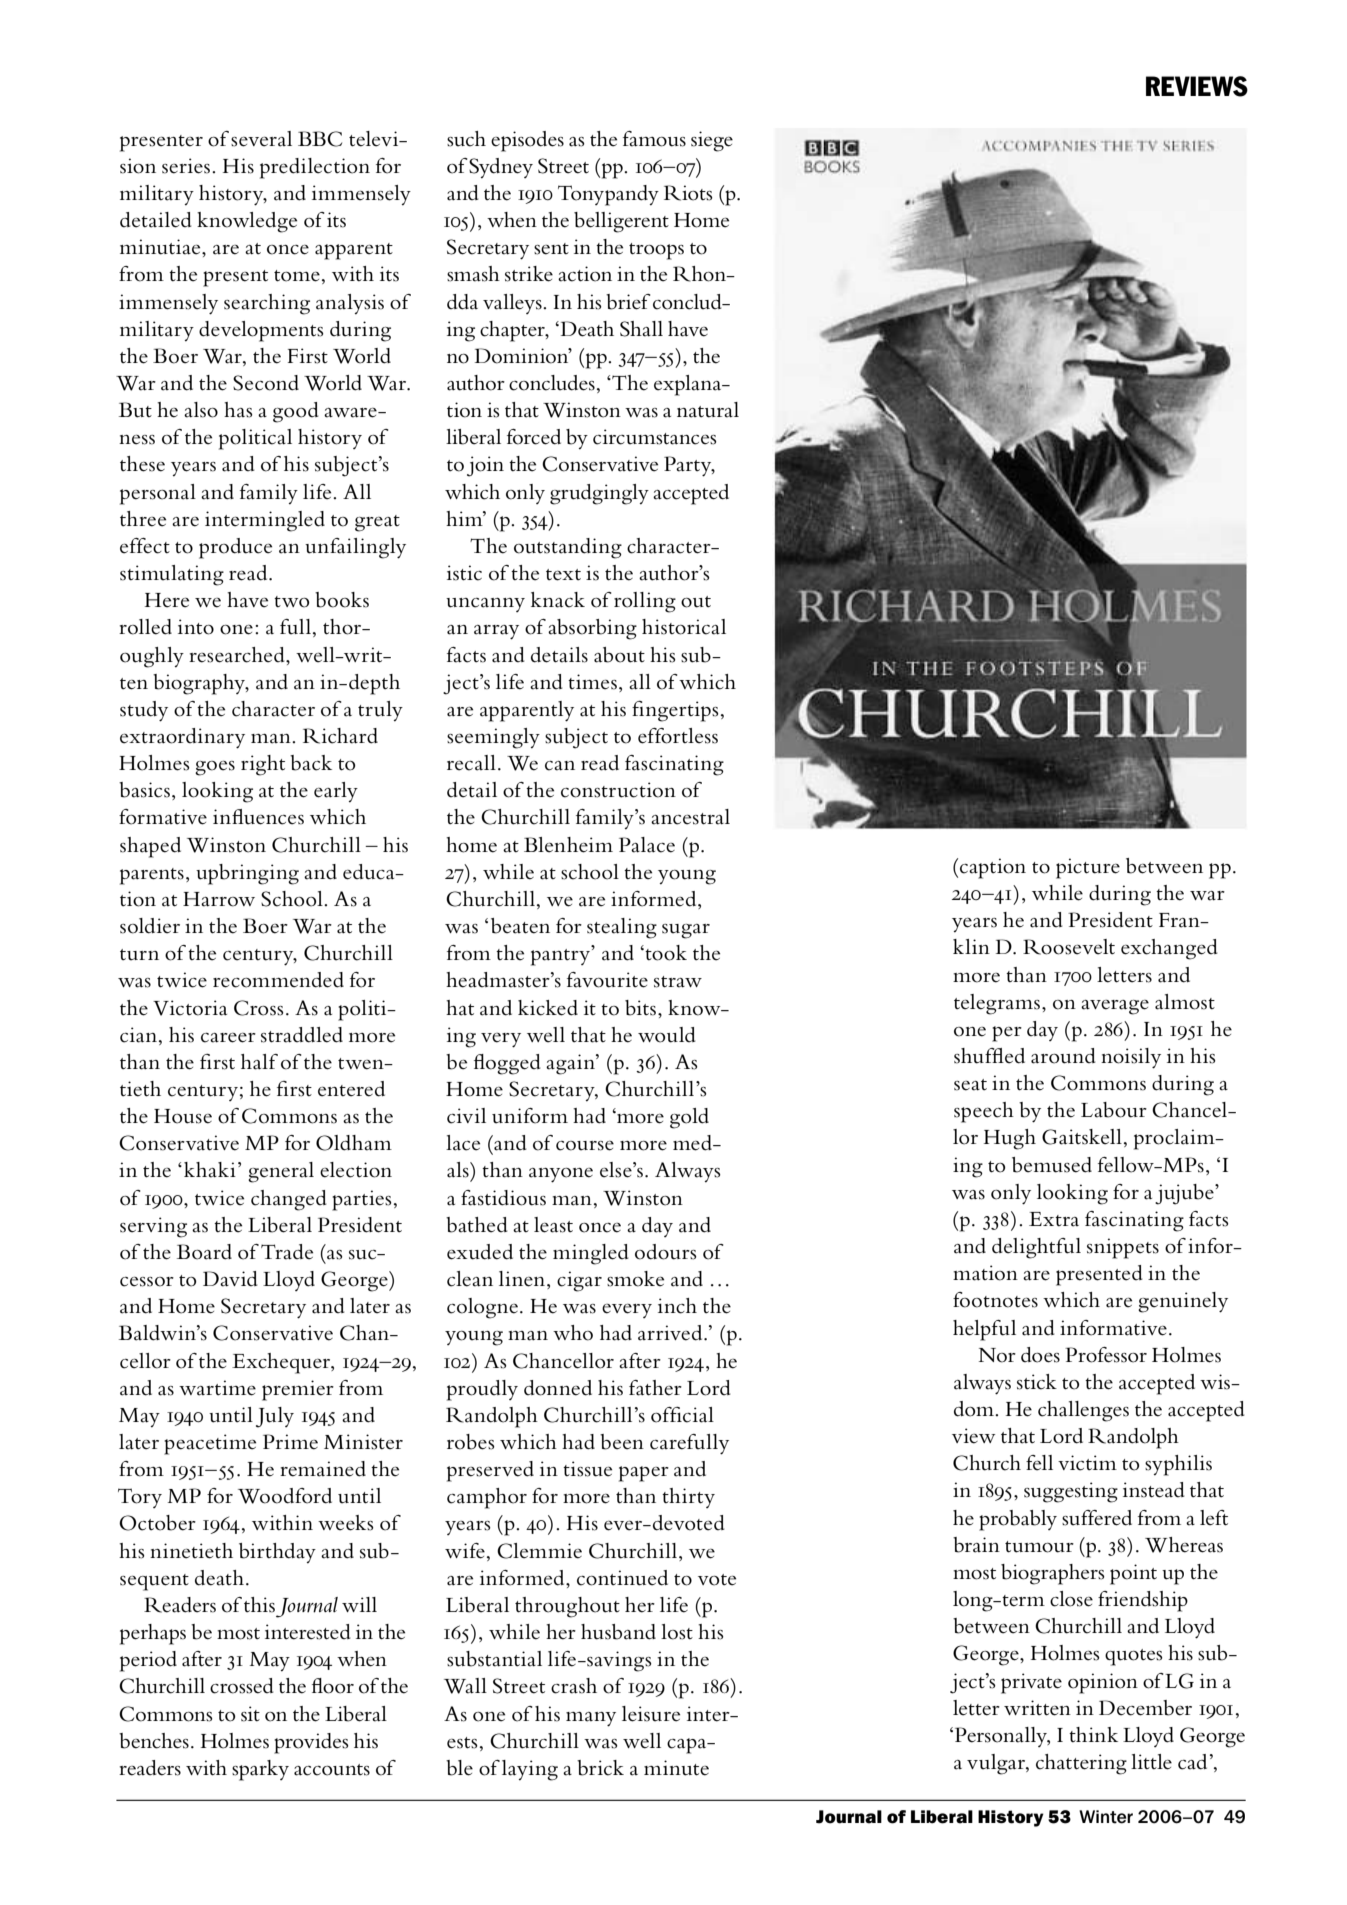 This document has width=1347, height=1905. What do you see at coordinates (651, 1714) in the document?
I see `leisure` at bounding box center [651, 1714].
